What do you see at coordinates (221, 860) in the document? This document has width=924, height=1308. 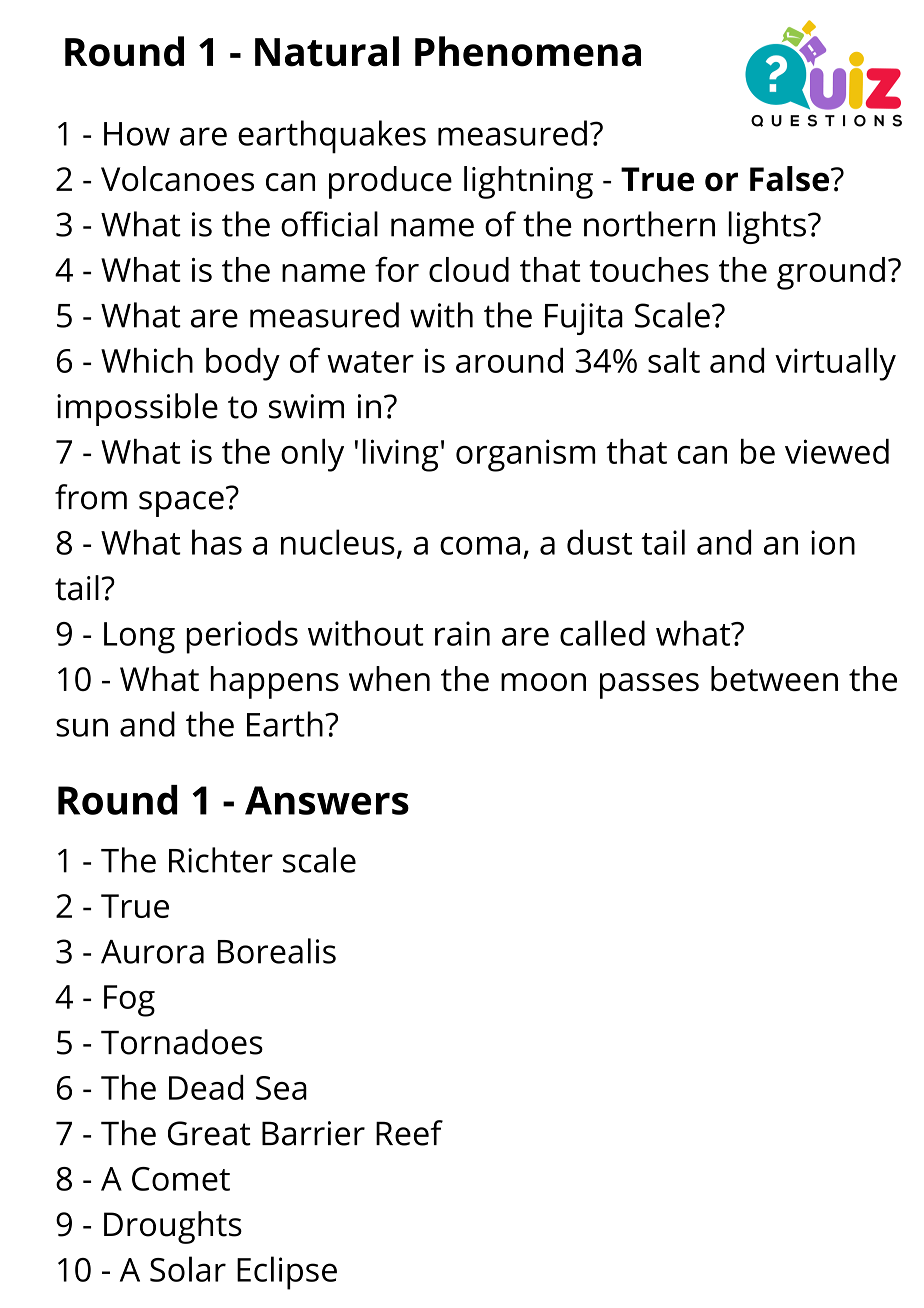 I see `Richter` at bounding box center [221, 860].
